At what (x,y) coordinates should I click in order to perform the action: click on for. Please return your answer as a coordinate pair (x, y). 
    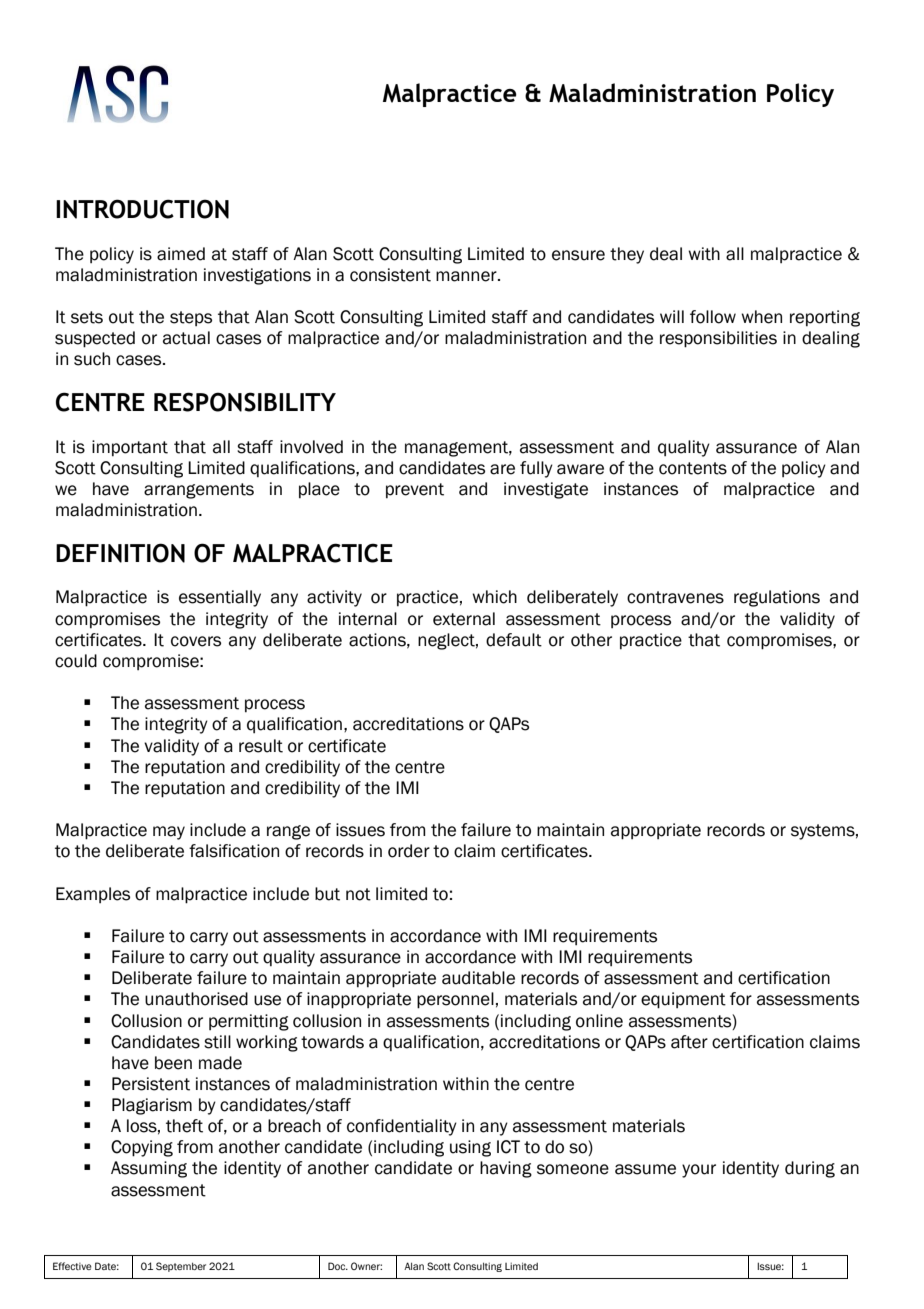
    Looking at the image, I should click on (741, 999).
